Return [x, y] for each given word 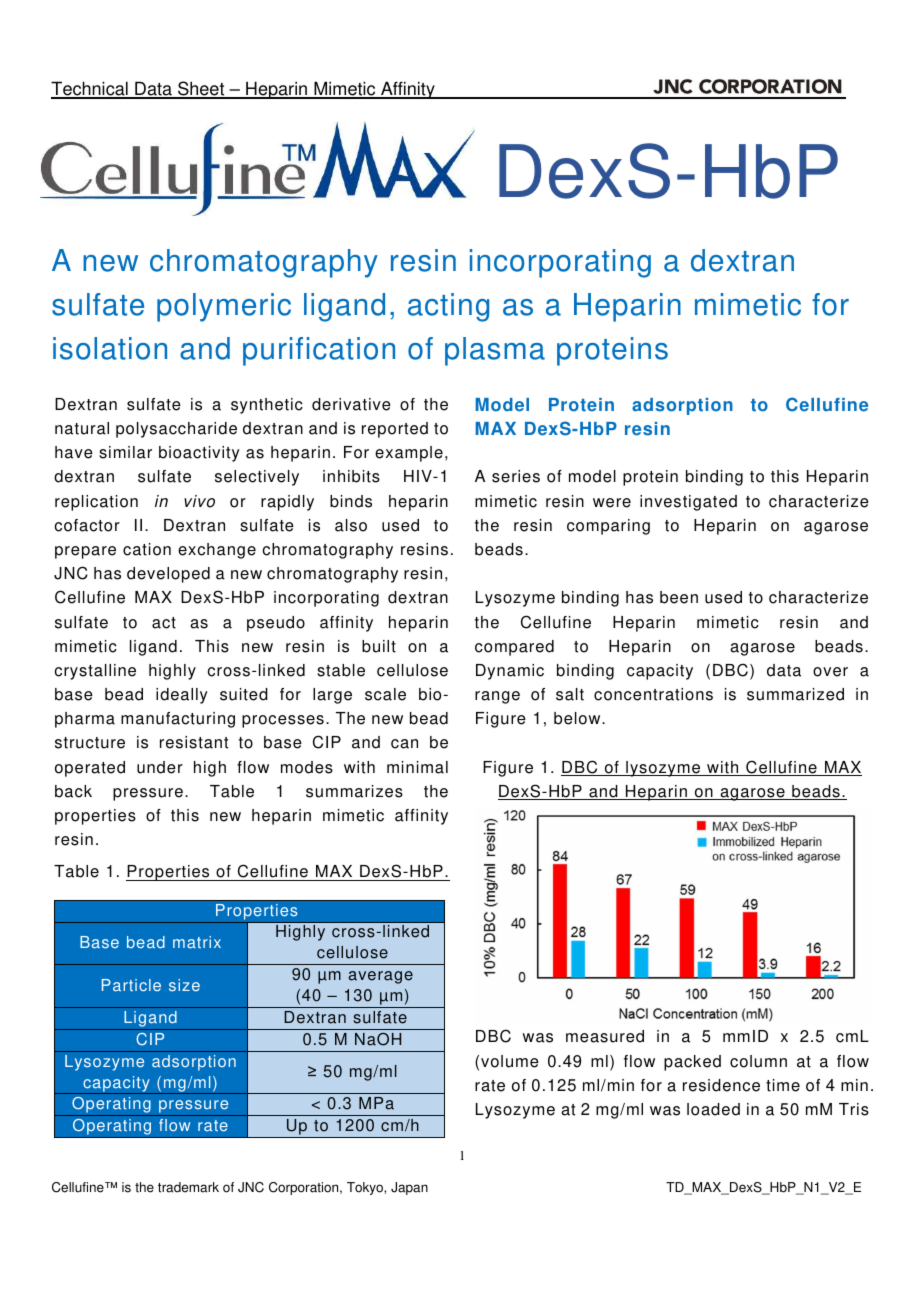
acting [448, 307]
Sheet [201, 89]
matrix [197, 942]
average [381, 977]
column [758, 1061]
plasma [495, 351]
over [830, 672]
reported [395, 430]
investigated [688, 503]
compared [514, 648]
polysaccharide [176, 430]
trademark [188, 1187]
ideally [182, 696]
